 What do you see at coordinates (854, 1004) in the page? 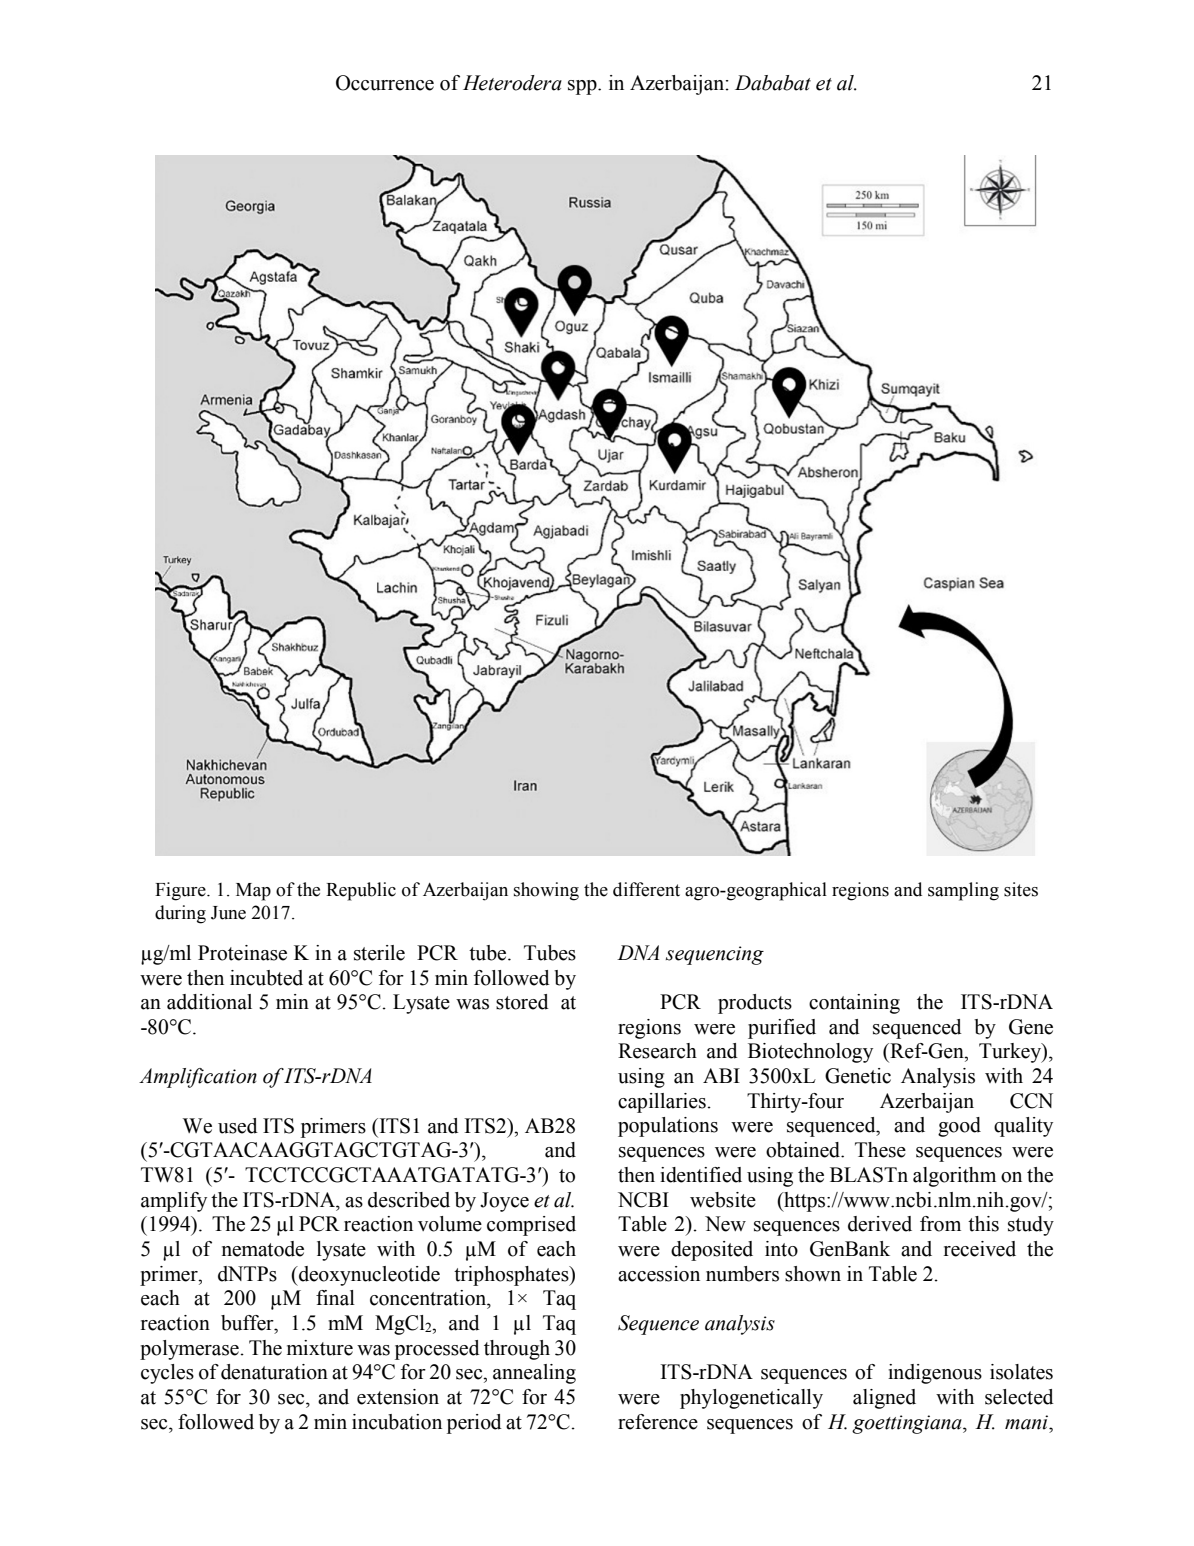
I see `containing` at bounding box center [854, 1004].
